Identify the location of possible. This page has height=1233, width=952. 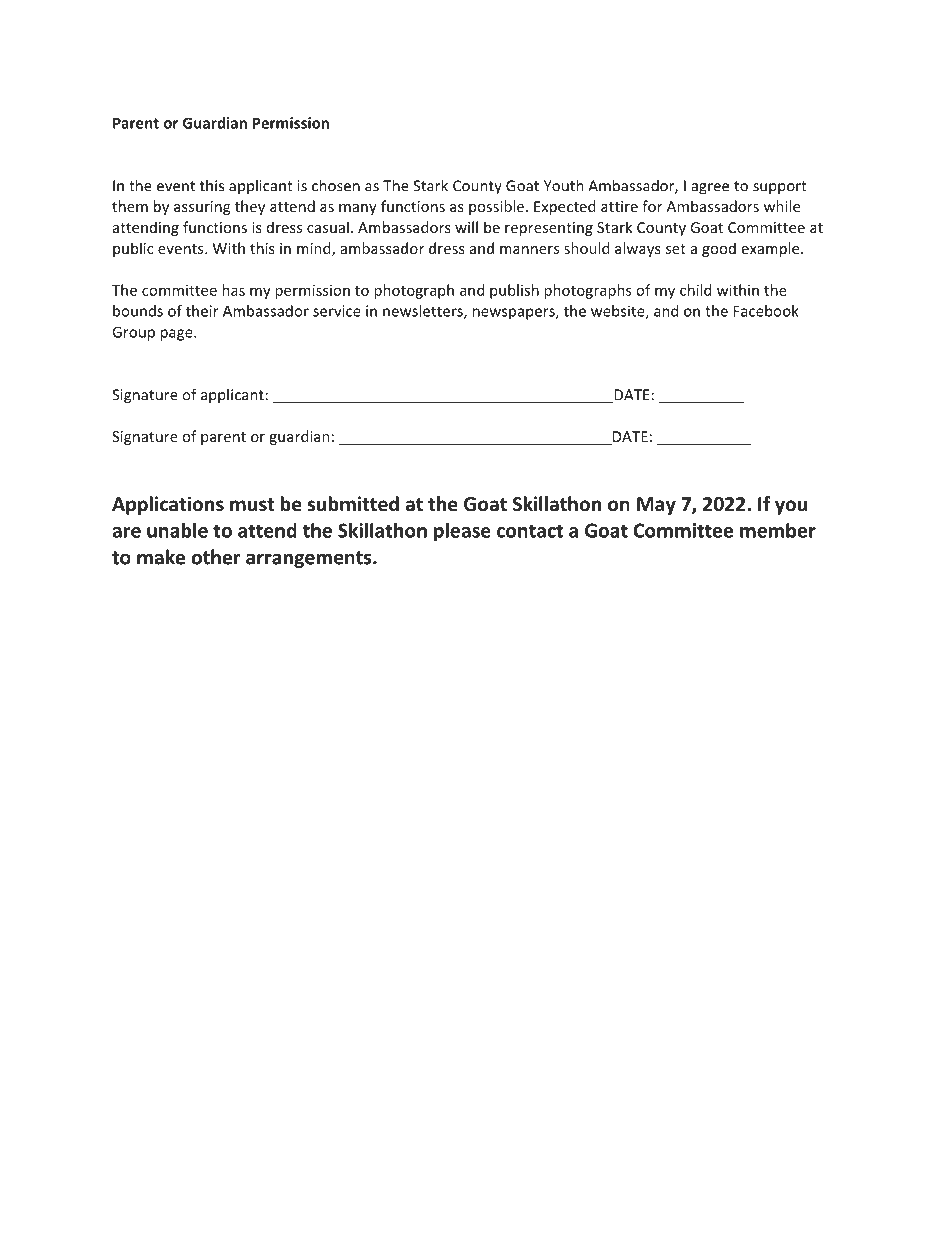
(496, 207).
